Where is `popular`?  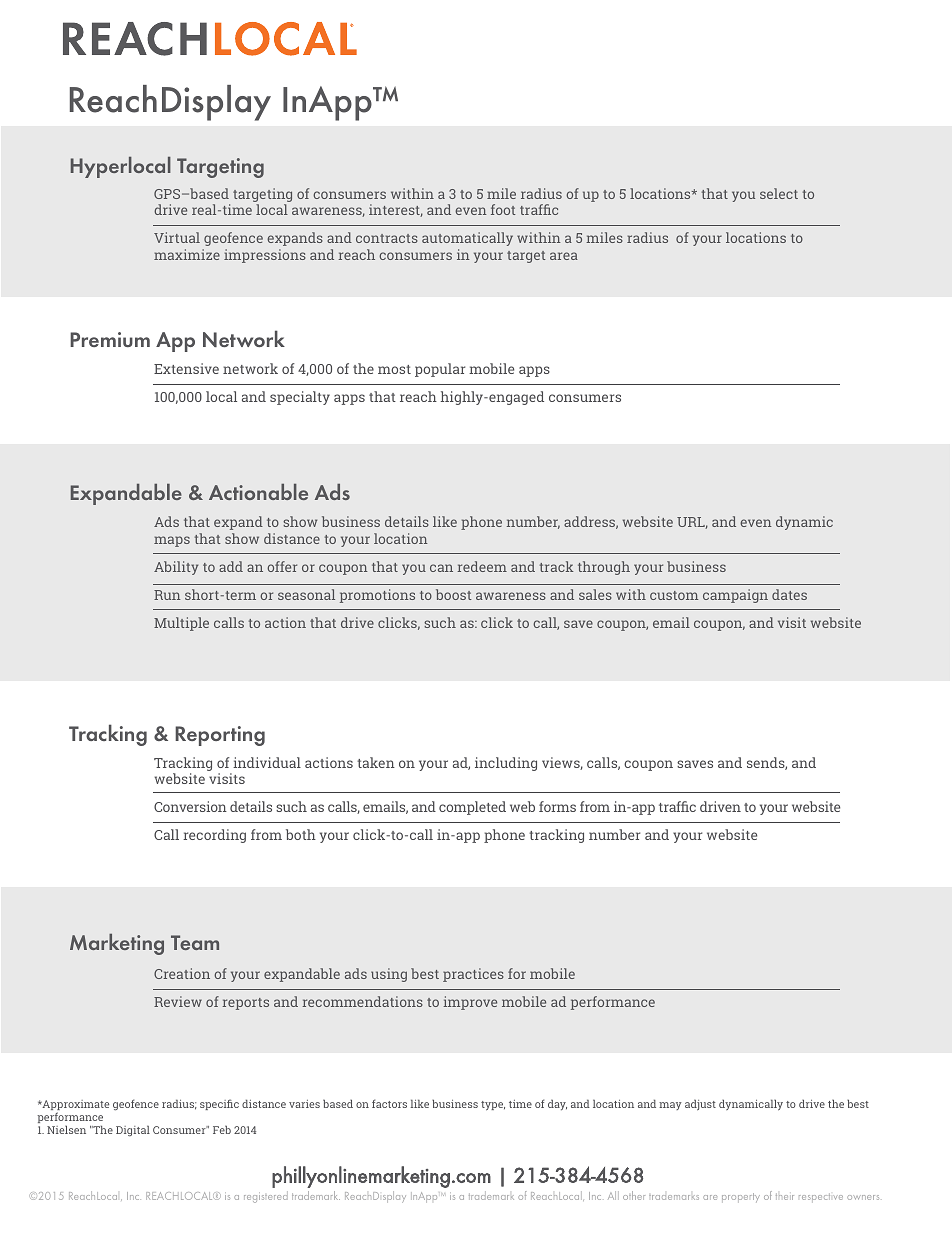 popular is located at coordinates (440, 370).
